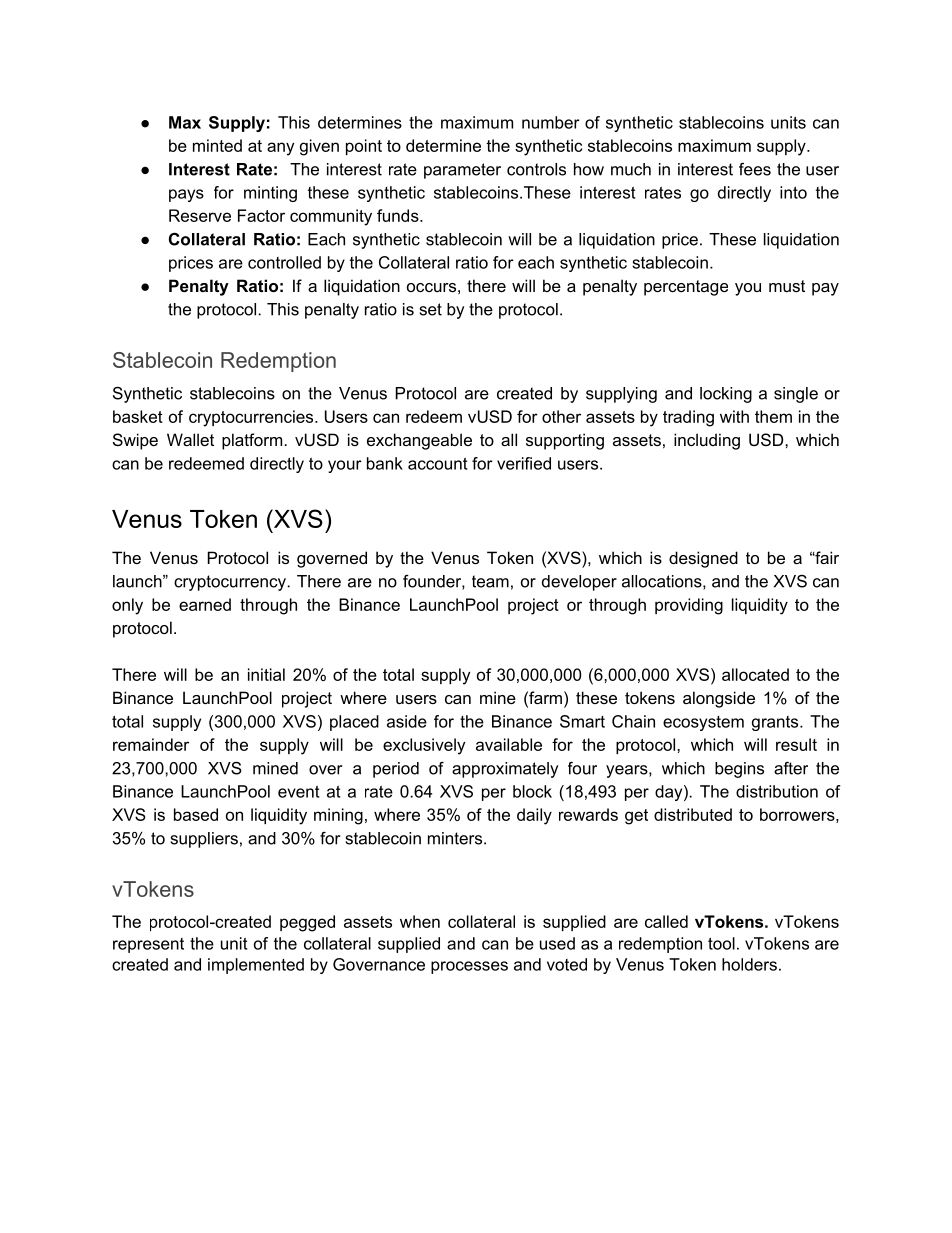  Describe the element at coordinates (703, 559) in the document. I see `designed` at that location.
